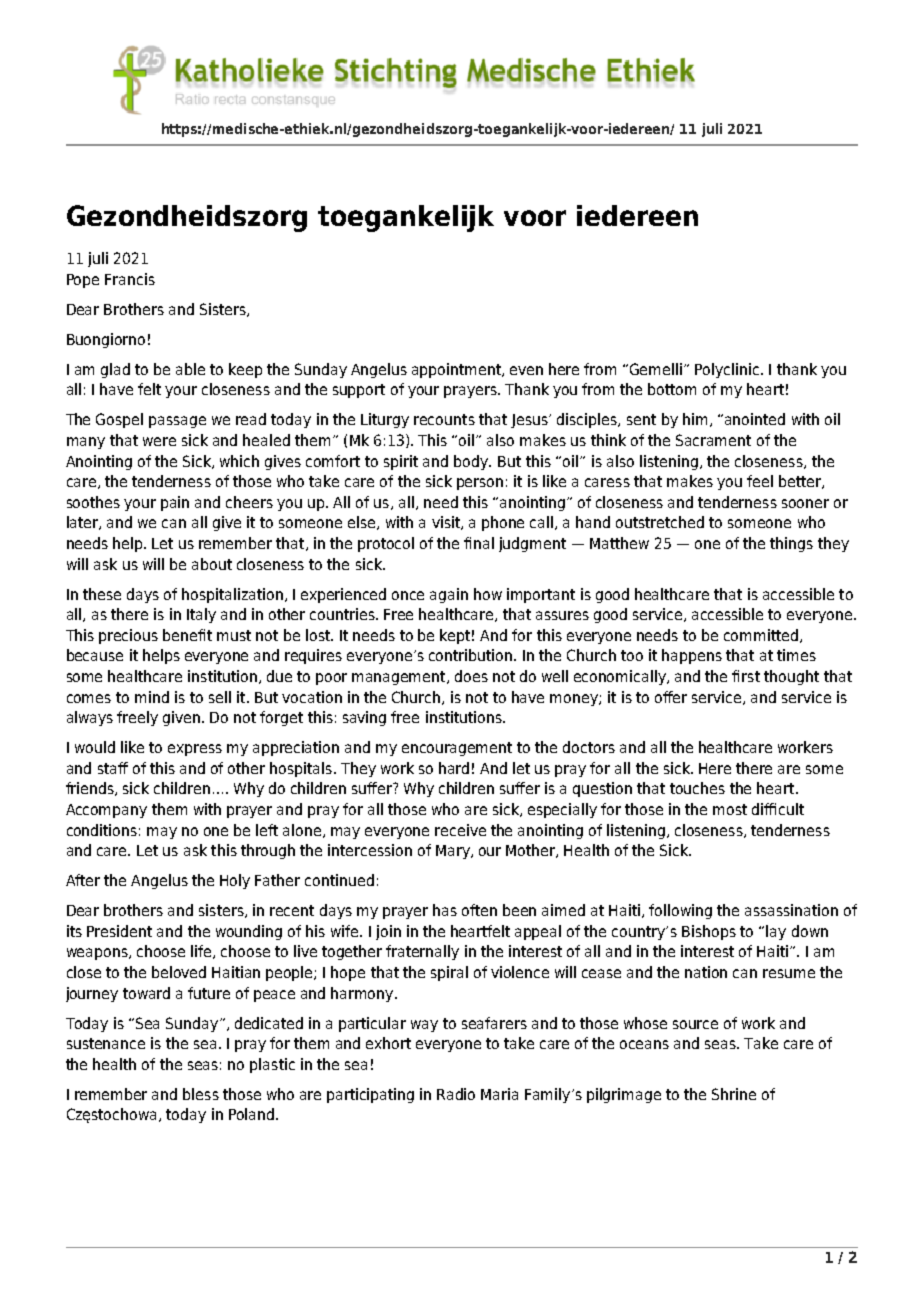 This image has height=1308, width=924. I want to click on Shrine, so click(734, 1094).
